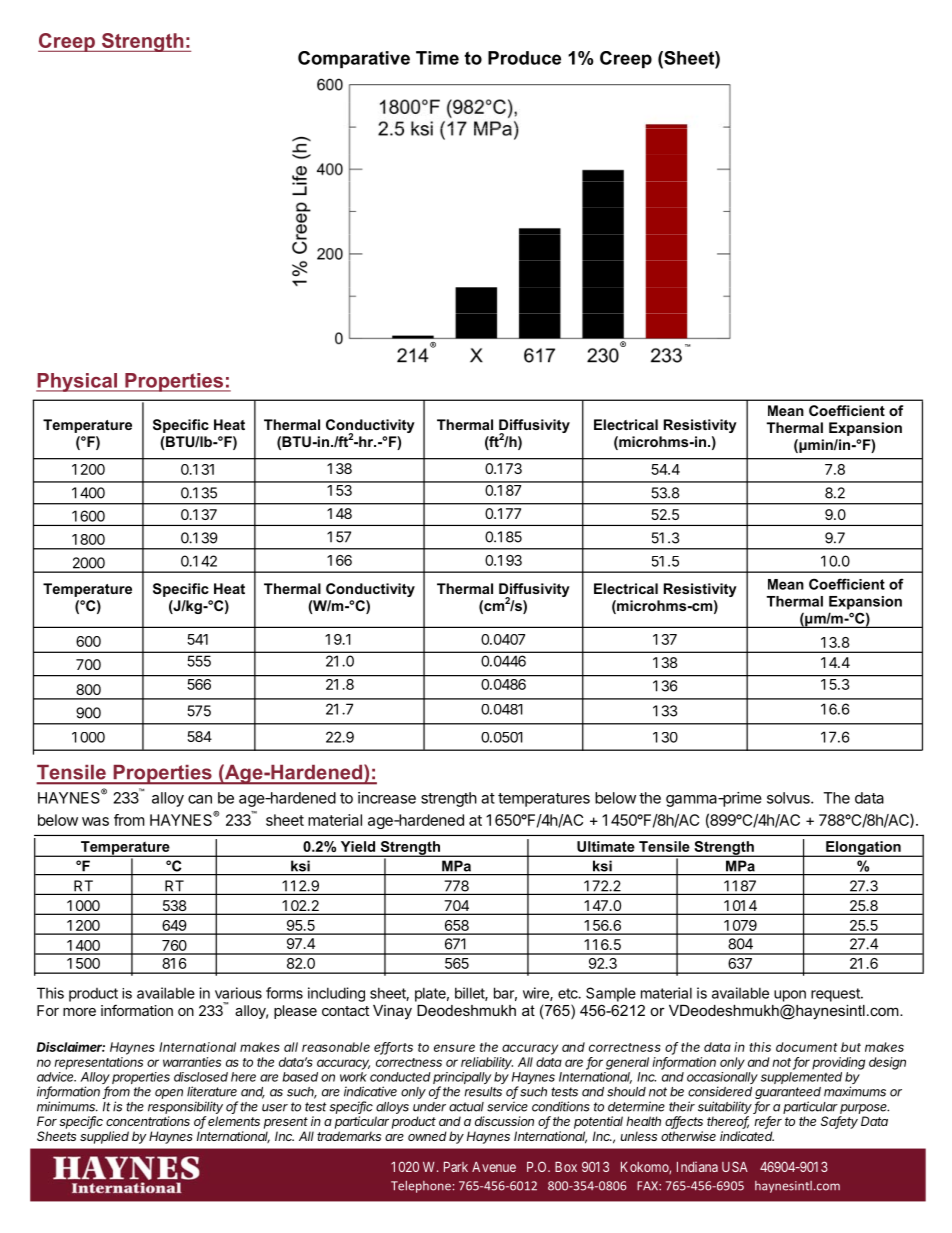 The width and height of the screenshot is (952, 1233). What do you see at coordinates (200, 799) in the screenshot?
I see `can` at bounding box center [200, 799].
